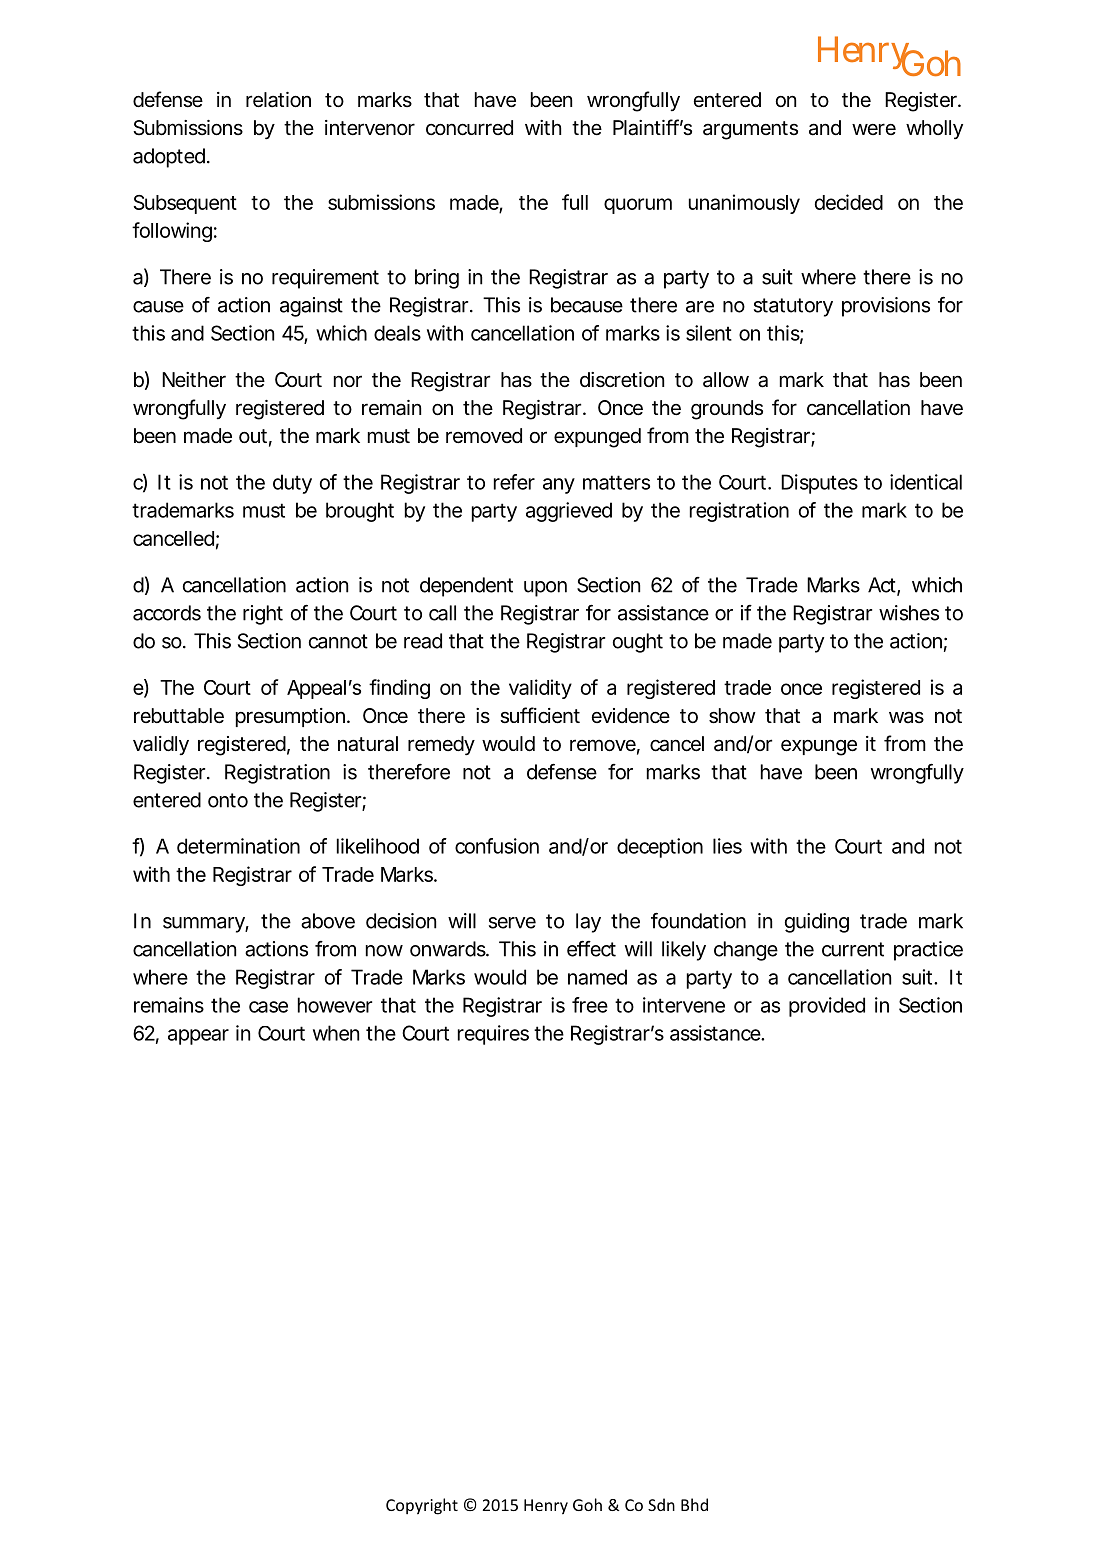 Image resolution: width=1095 pixels, height=1549 pixels. What do you see at coordinates (228, 800) in the screenshot?
I see `onto` at bounding box center [228, 800].
